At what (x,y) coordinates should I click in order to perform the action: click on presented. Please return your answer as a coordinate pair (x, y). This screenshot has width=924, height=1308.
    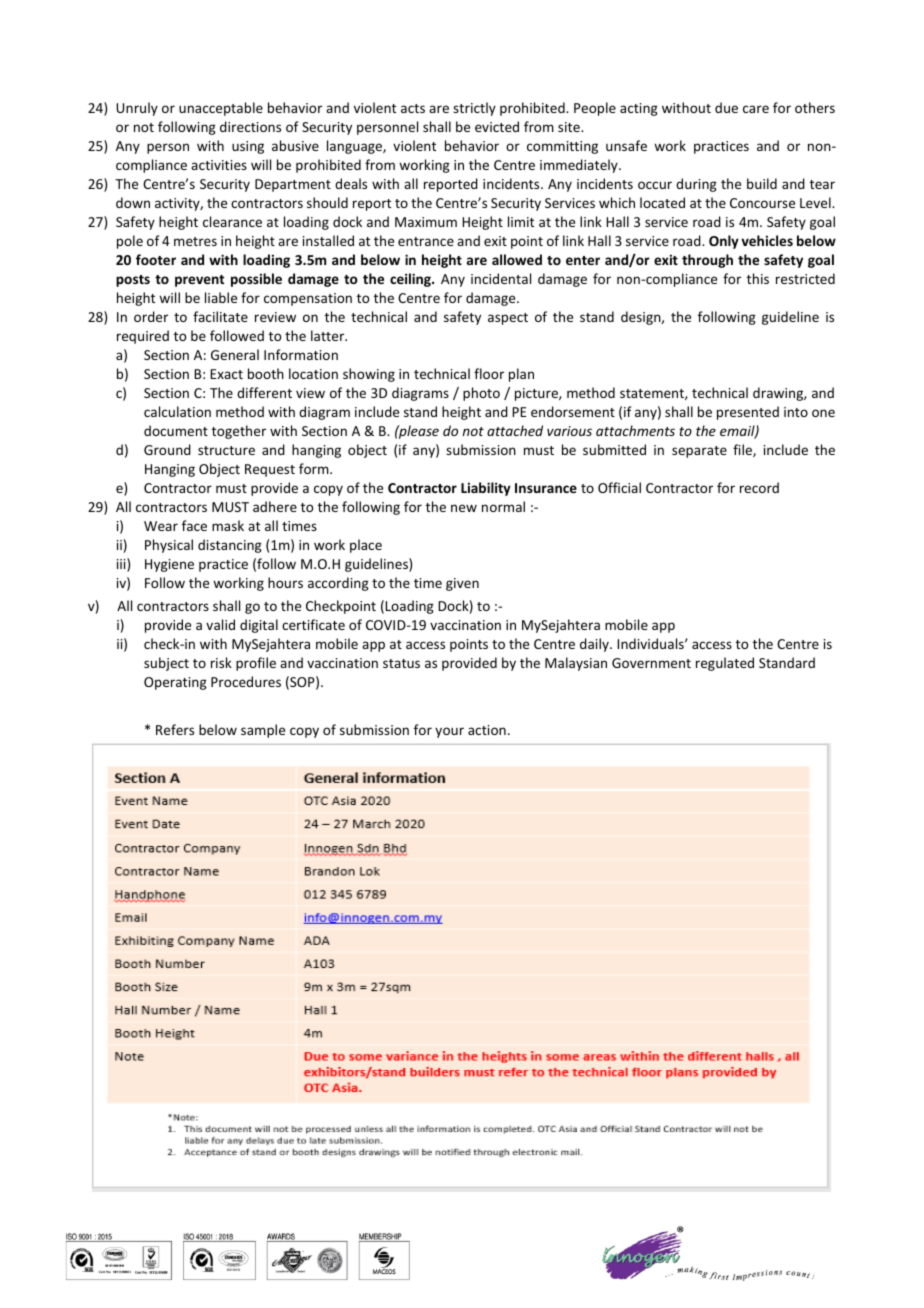
    Looking at the image, I should click on (748, 413).
